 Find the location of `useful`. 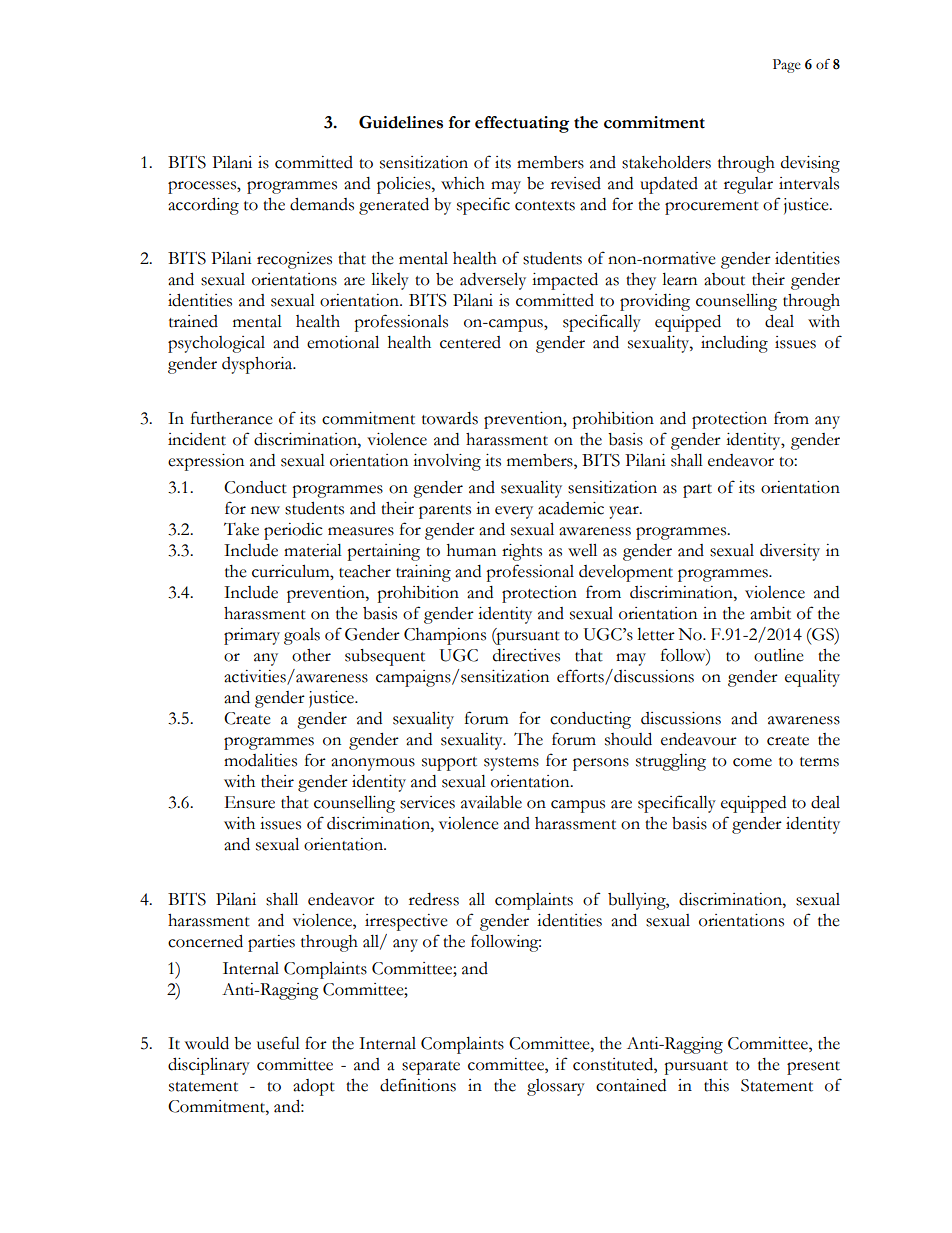

useful is located at coordinates (278, 1043).
